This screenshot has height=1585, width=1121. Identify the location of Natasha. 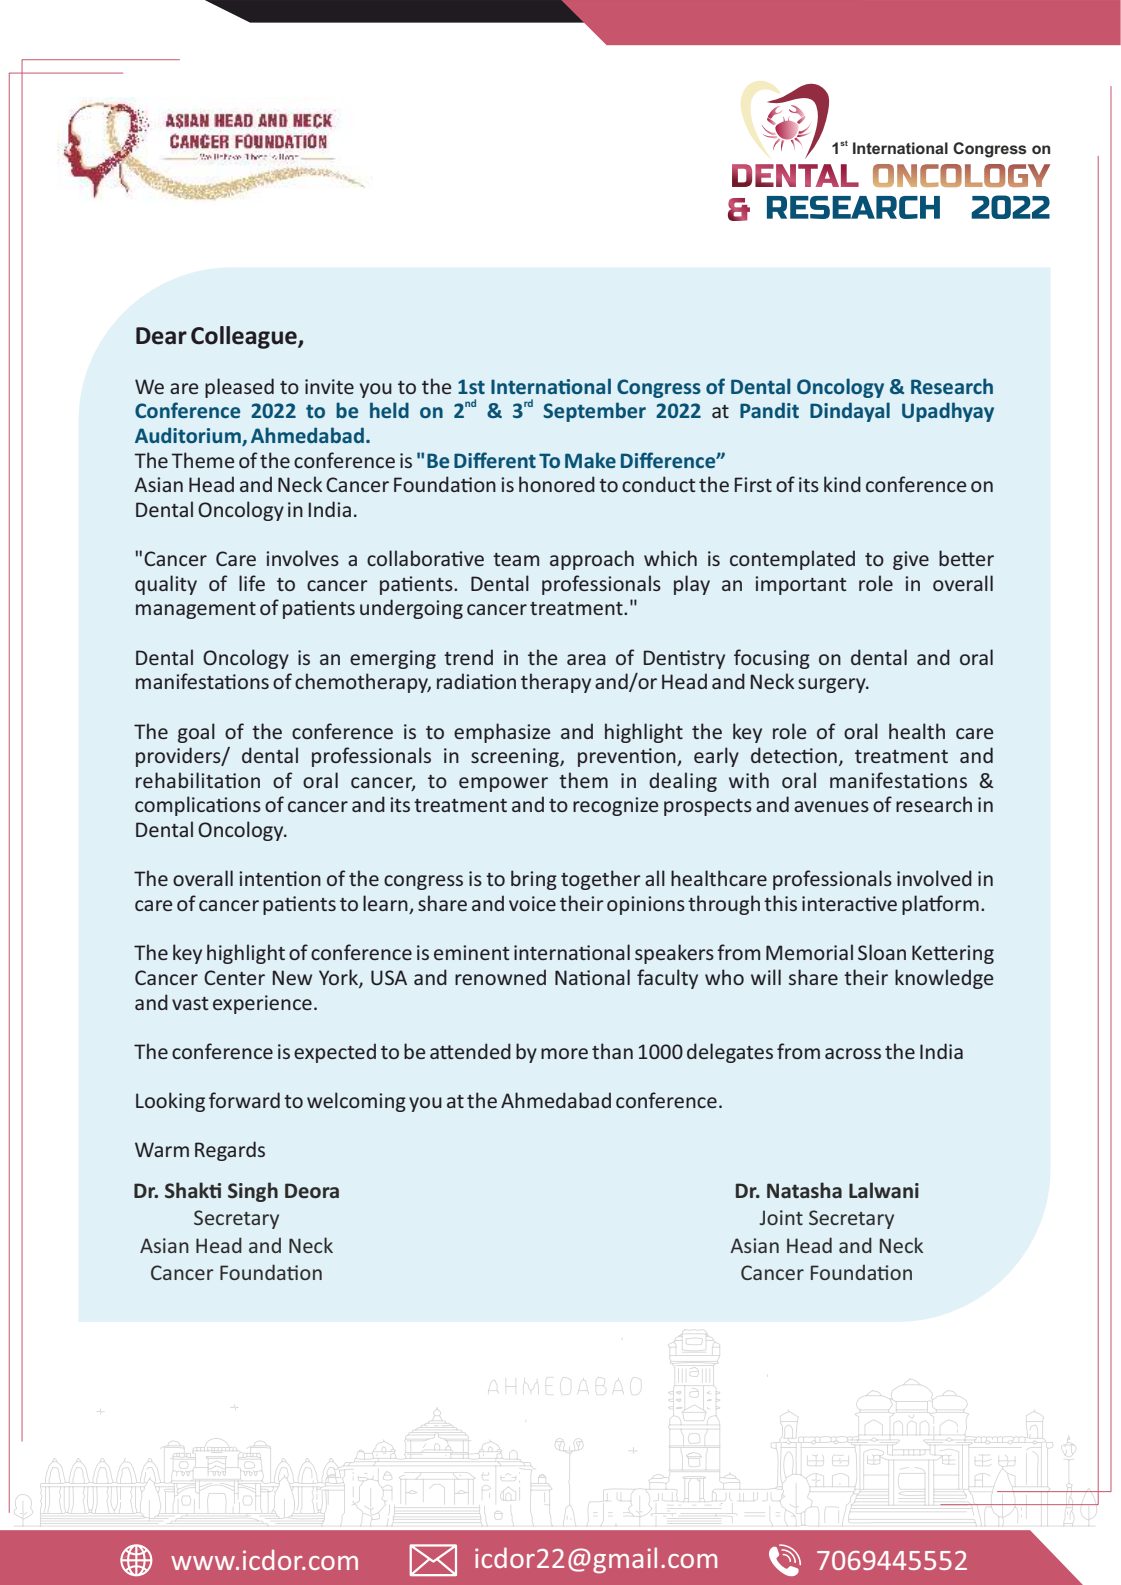
(804, 1190).
